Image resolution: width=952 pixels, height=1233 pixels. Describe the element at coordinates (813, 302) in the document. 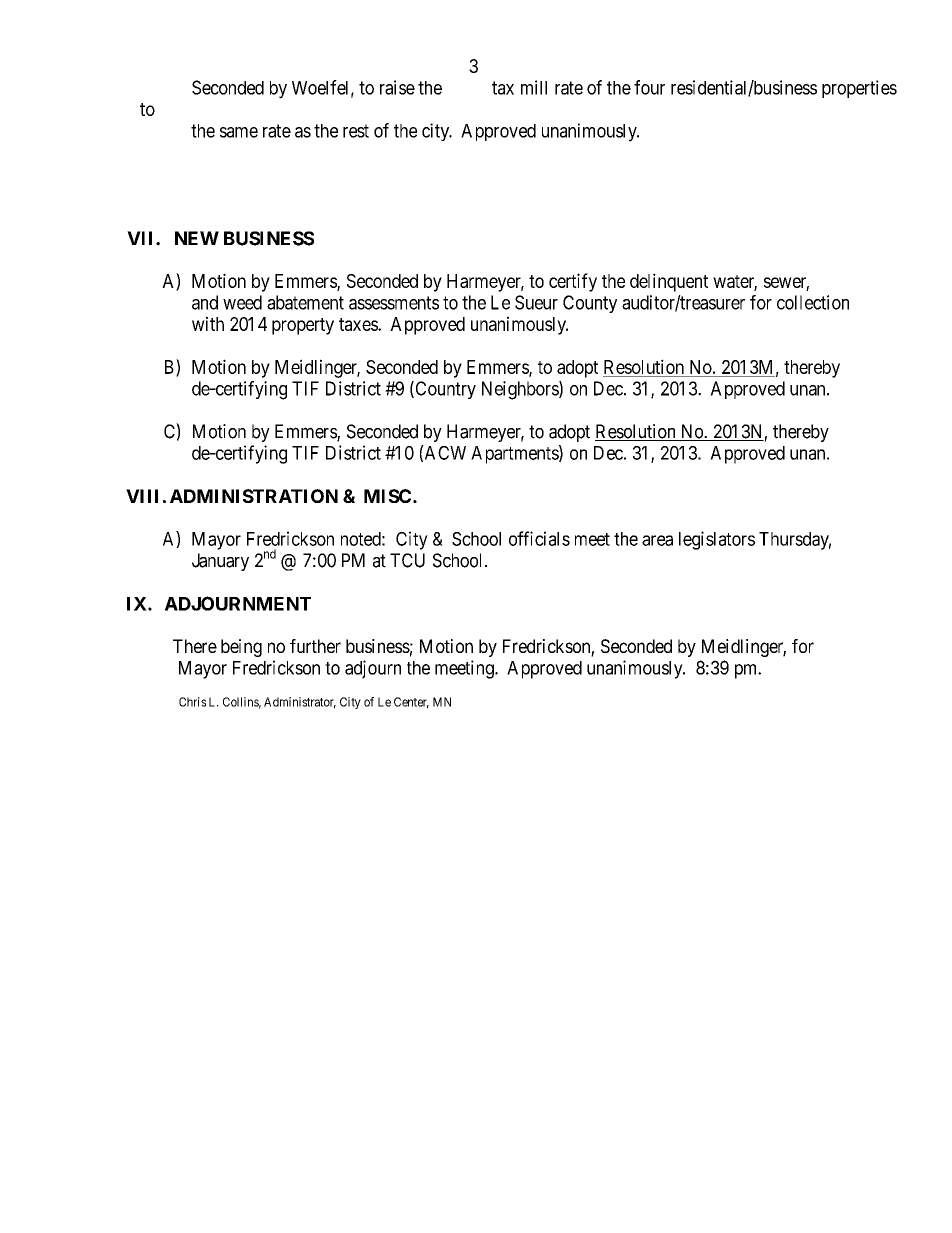

I see `collection` at that location.
